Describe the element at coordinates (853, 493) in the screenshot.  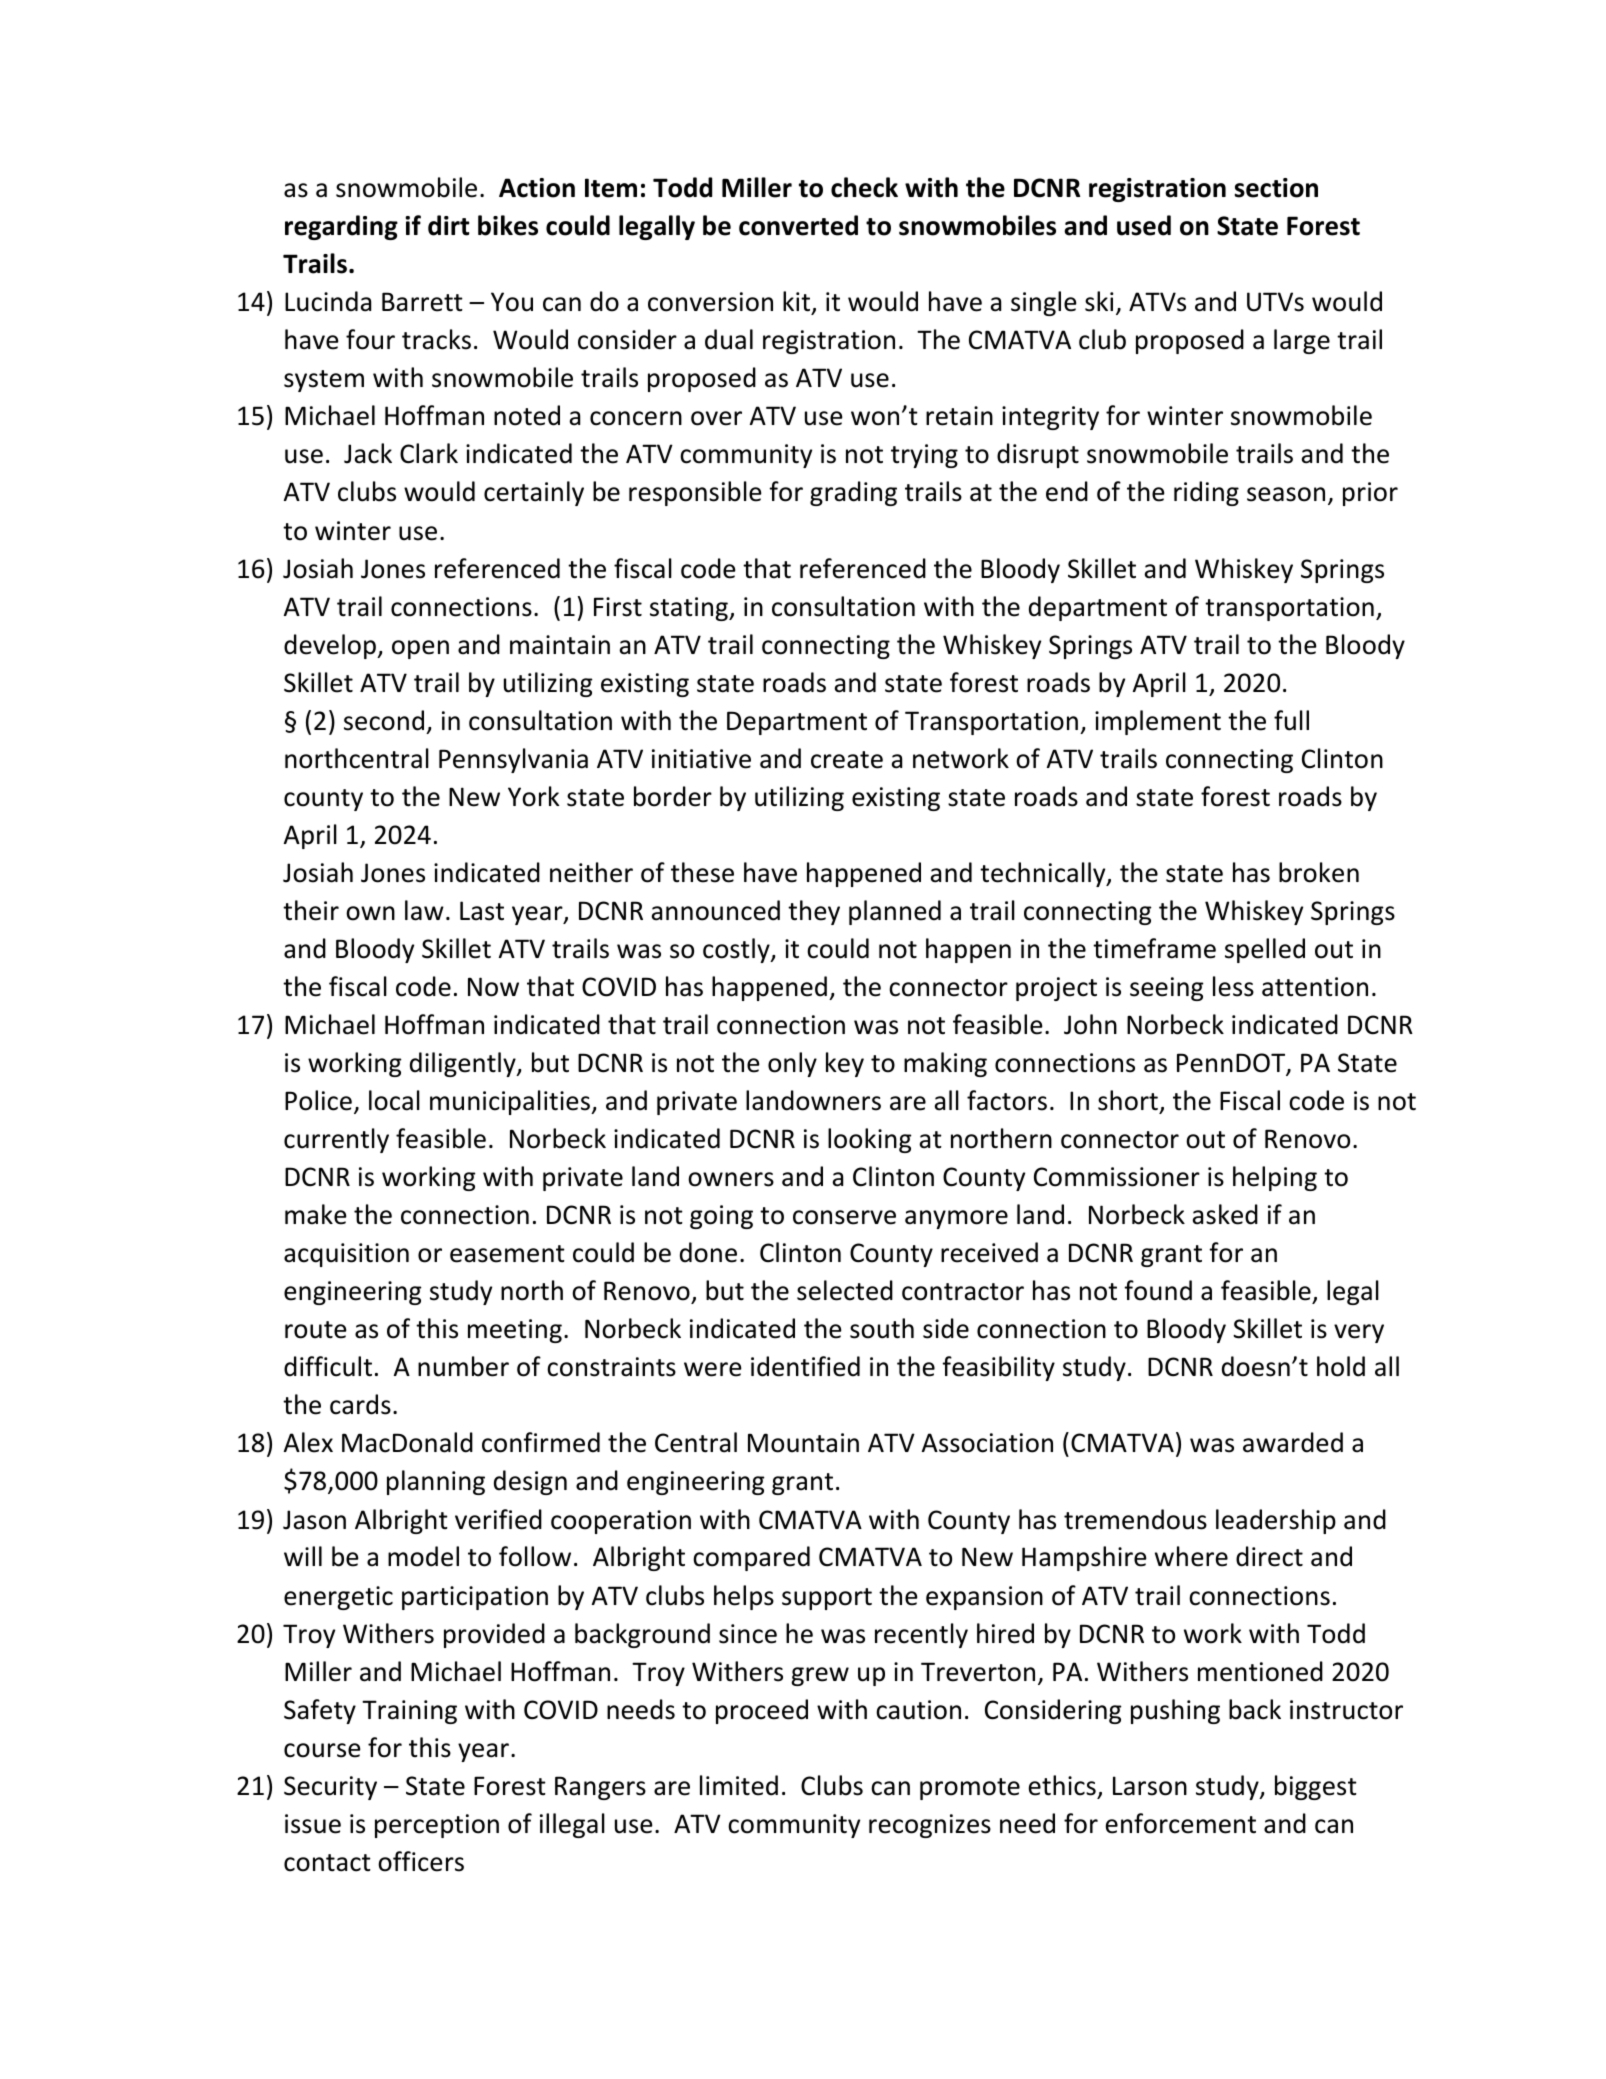
I see `grading` at that location.
